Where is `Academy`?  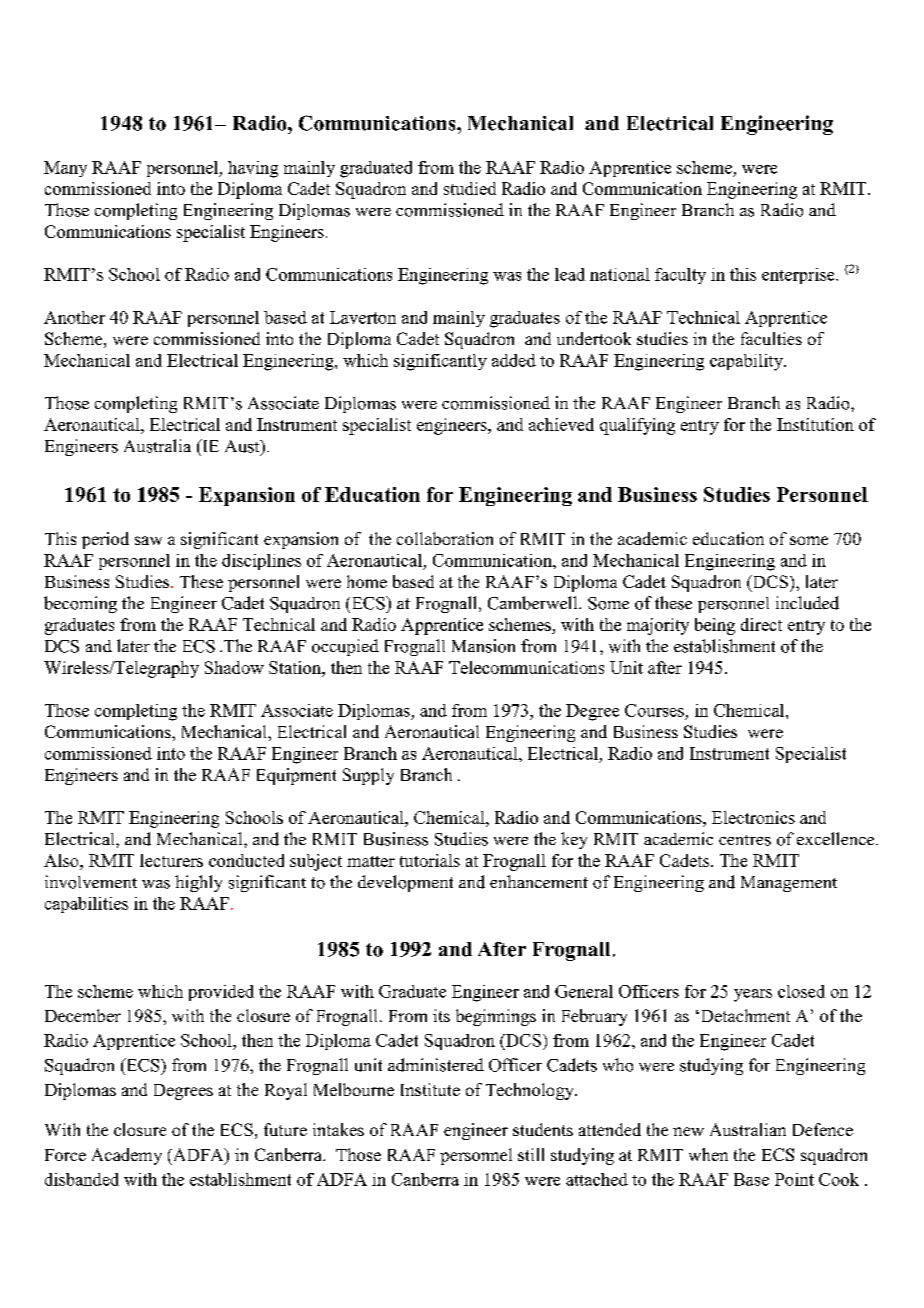
Academy is located at coordinates (127, 1156).
